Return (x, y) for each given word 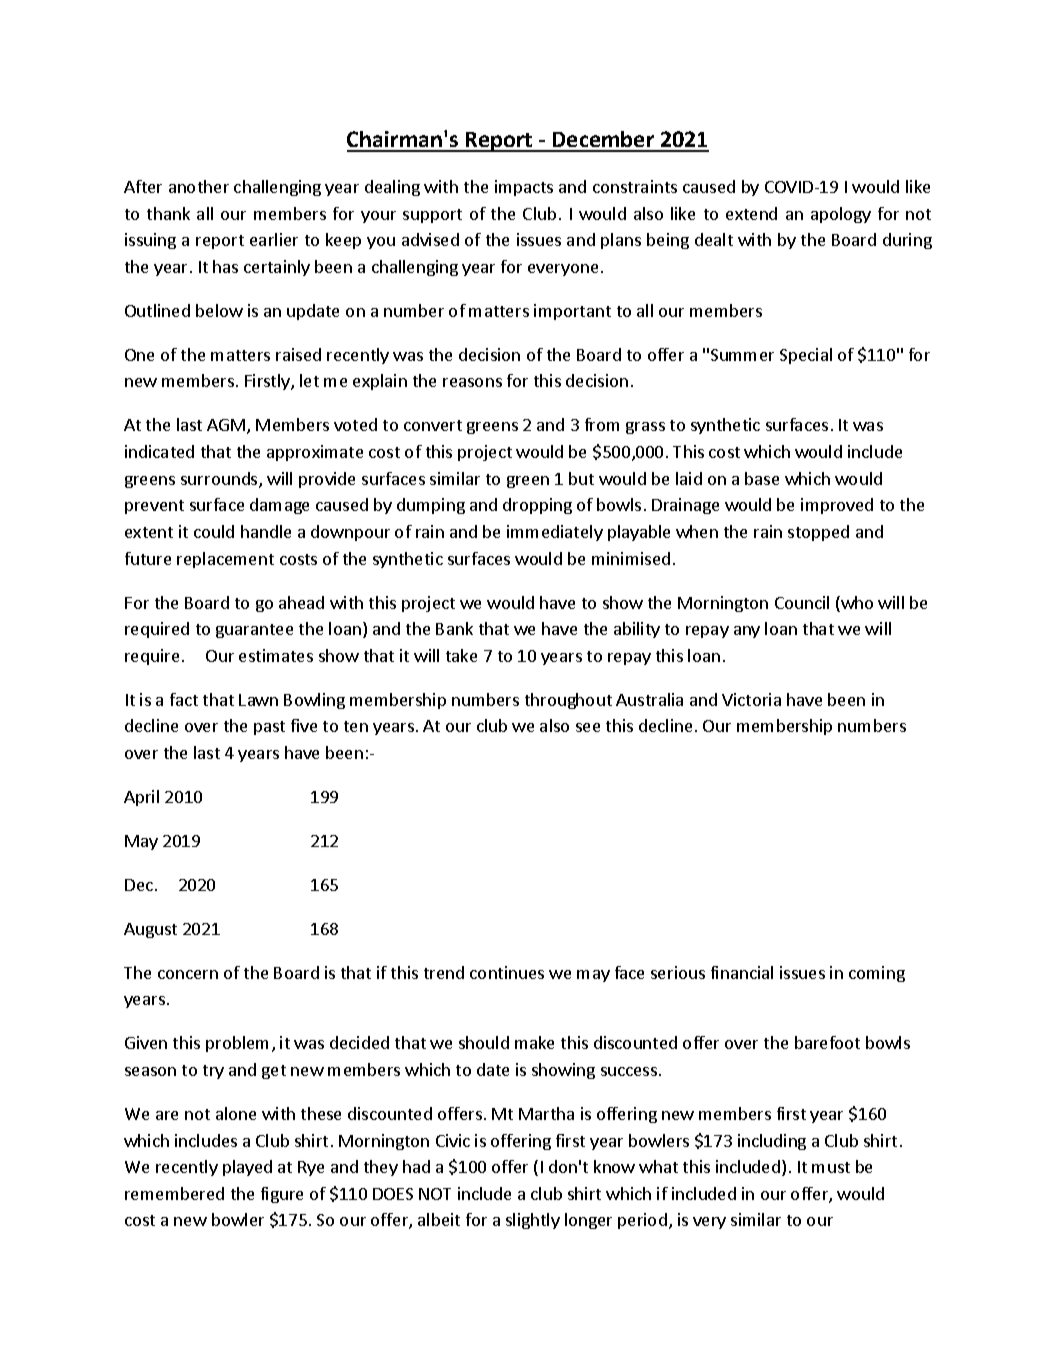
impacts (524, 188)
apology (841, 215)
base (762, 478)
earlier (274, 239)
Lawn (258, 700)
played (247, 1168)
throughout (568, 701)
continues (507, 972)
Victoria (751, 699)
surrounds (220, 480)
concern (188, 974)
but (581, 478)
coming (877, 974)
